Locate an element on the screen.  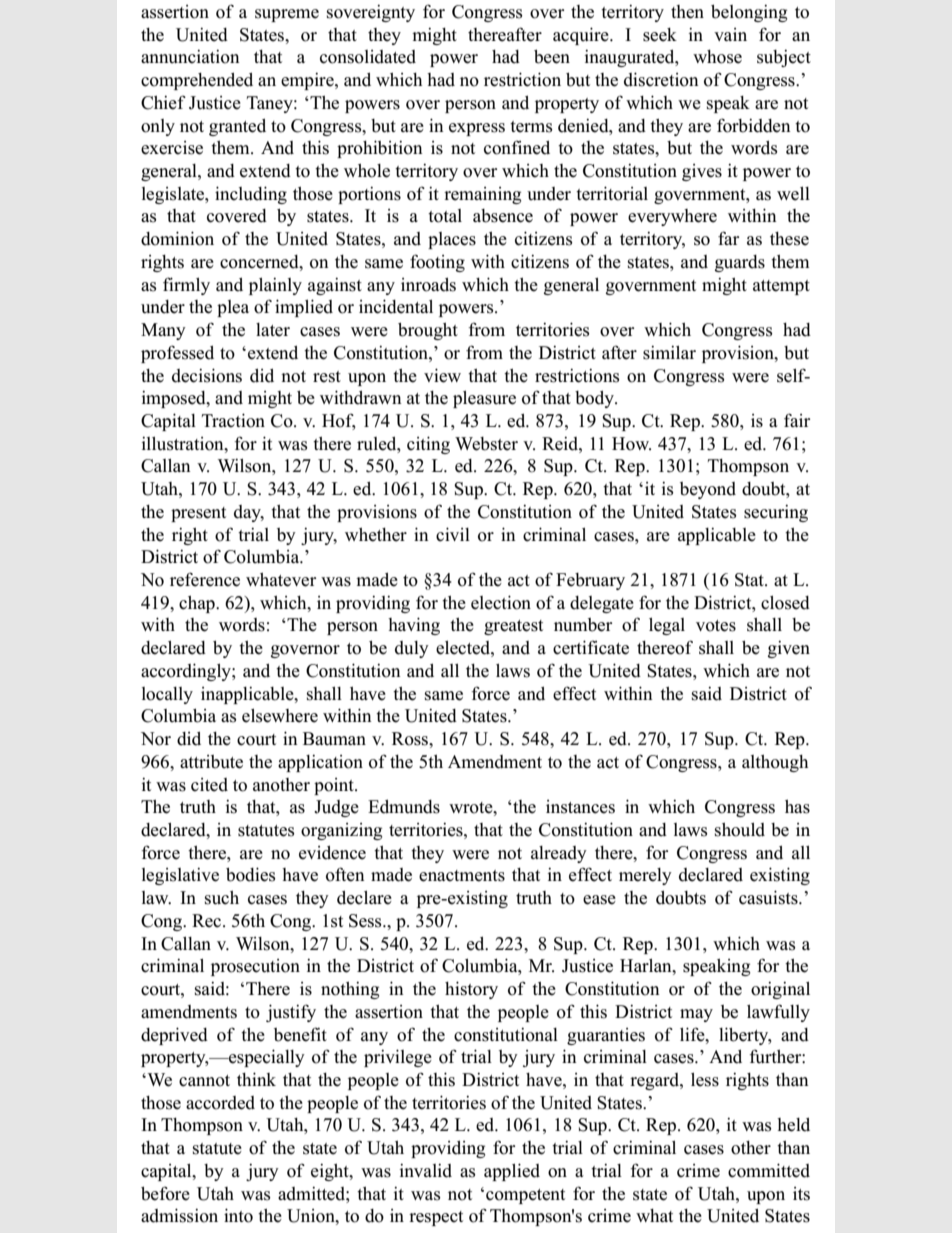
similar is located at coordinates (669, 353).
